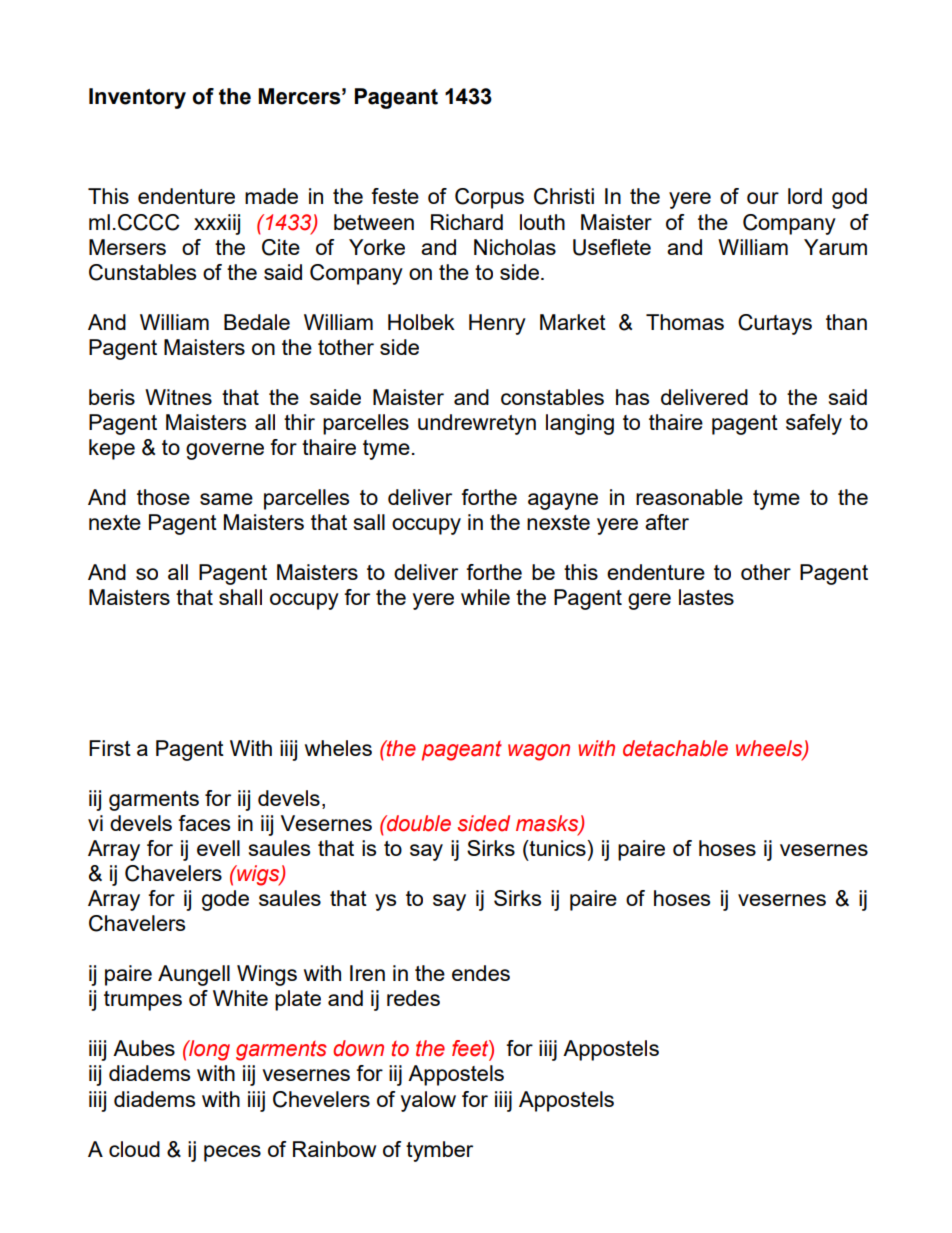  I want to click on wheels, so click(770, 749).
